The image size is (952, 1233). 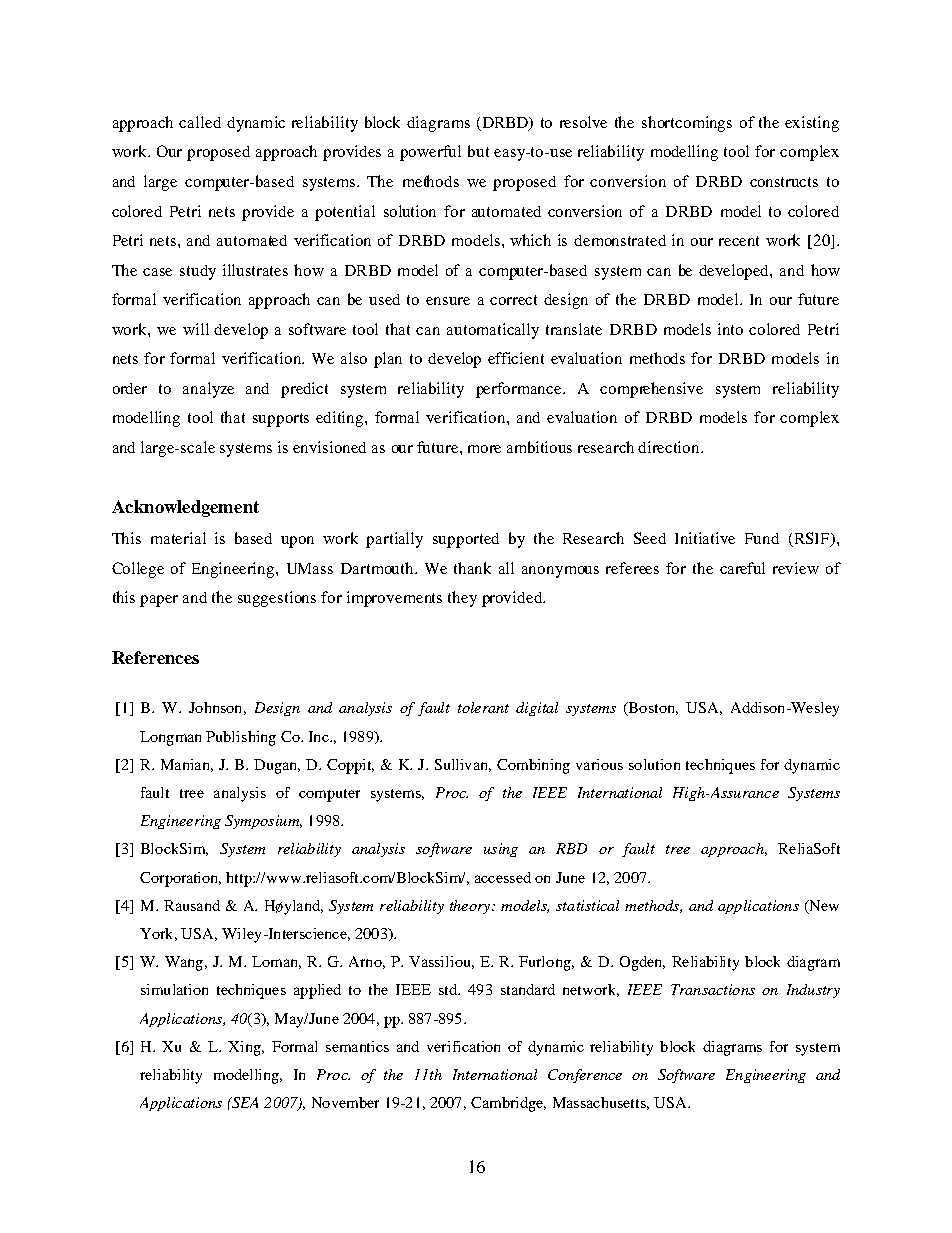 I want to click on Corporation, so click(x=180, y=879).
